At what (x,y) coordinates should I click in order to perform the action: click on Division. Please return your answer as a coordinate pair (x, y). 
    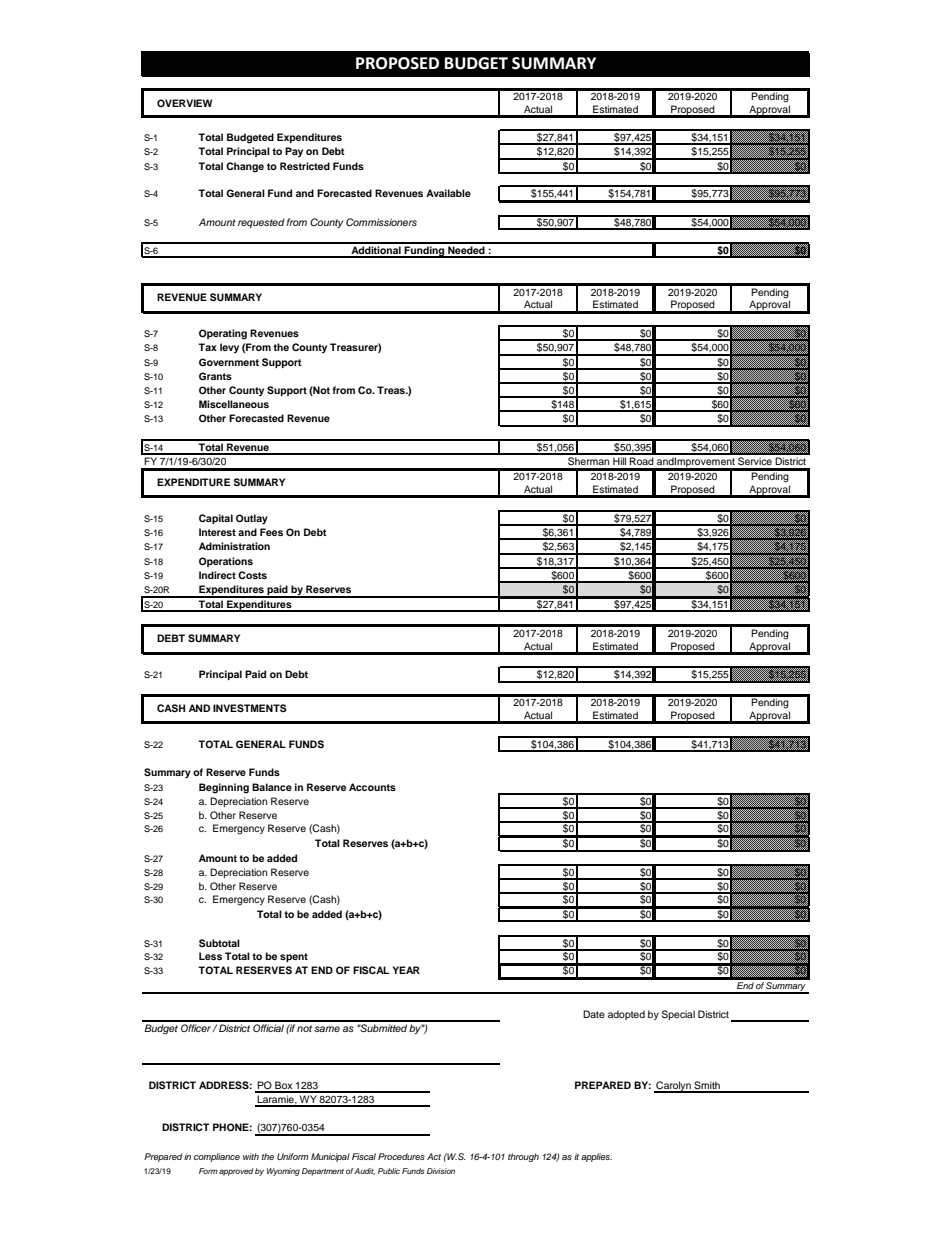
    Looking at the image, I should click on (441, 1171).
